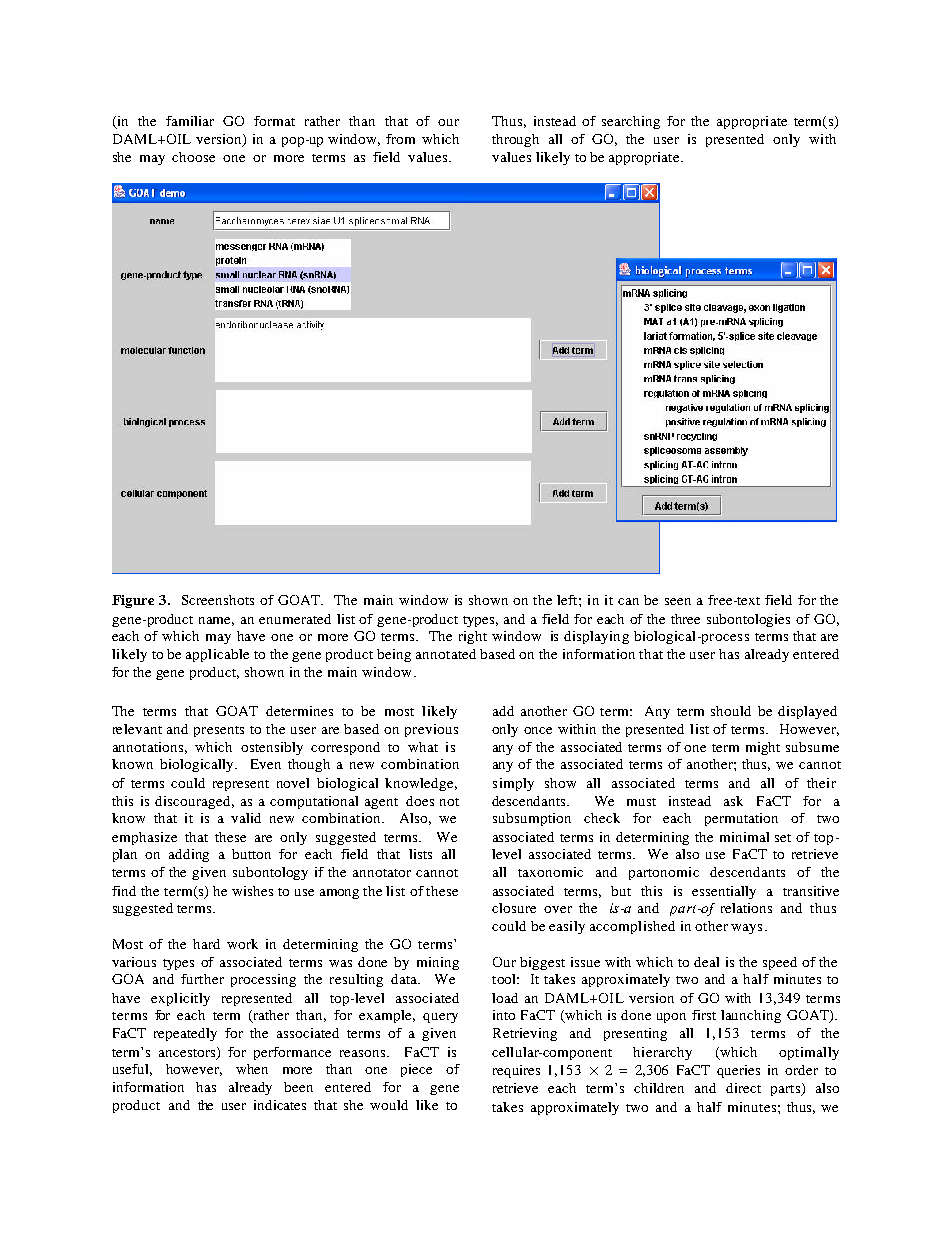 Image resolution: width=952 pixels, height=1233 pixels. I want to click on when, so click(252, 1069).
